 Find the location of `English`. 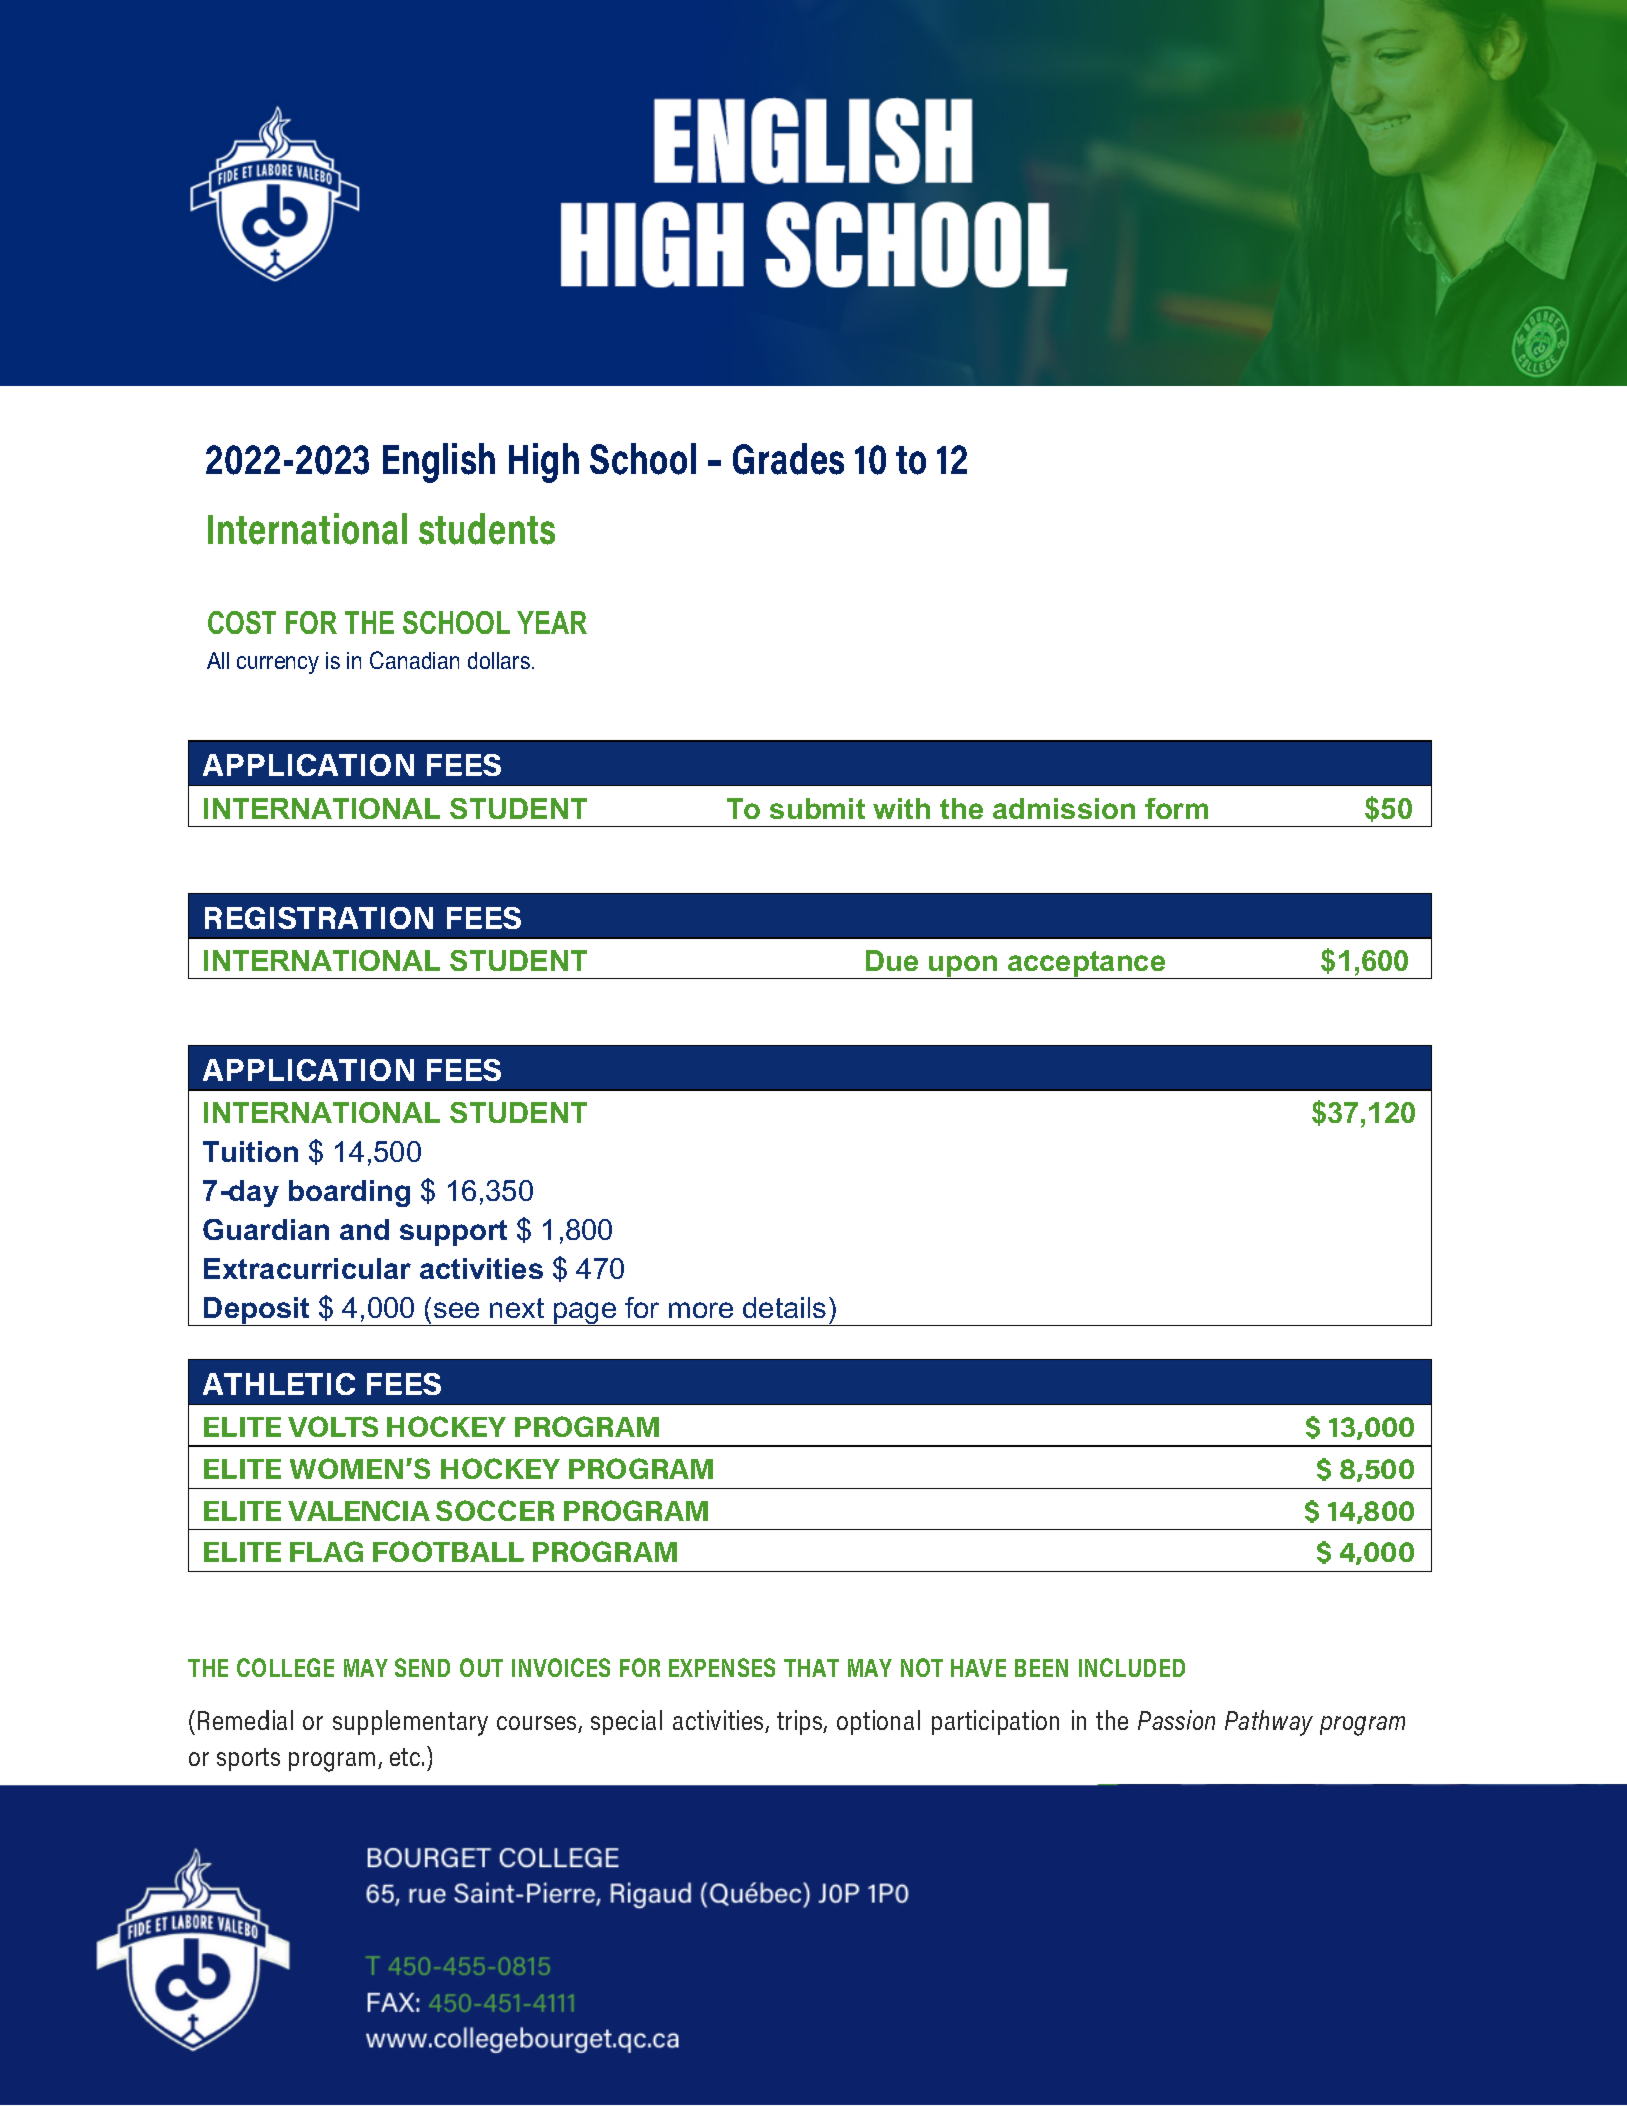

English is located at coordinates (439, 463).
